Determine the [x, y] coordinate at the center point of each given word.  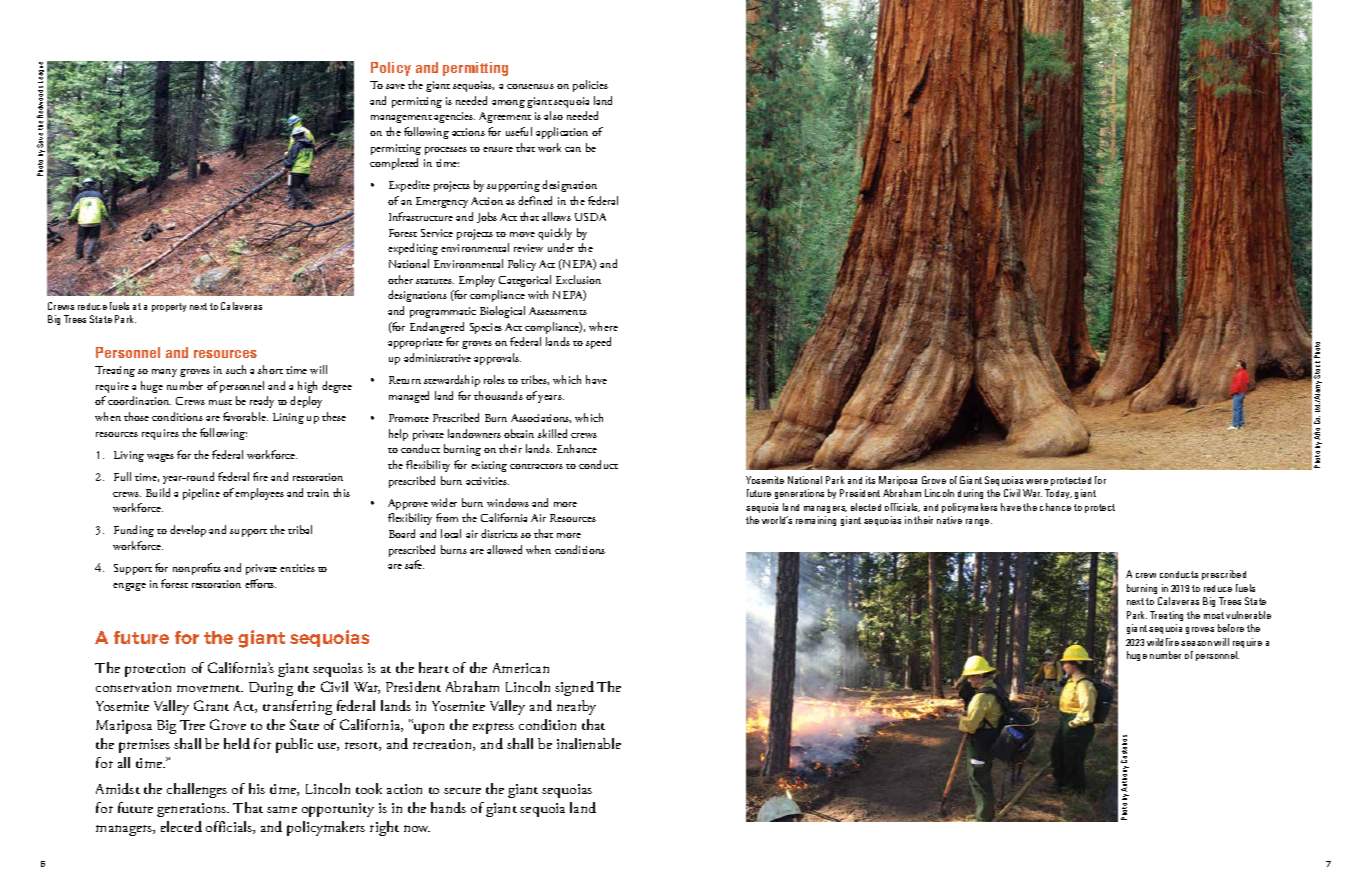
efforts [260, 583]
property [169, 307]
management [401, 119]
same [282, 809]
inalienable [589, 743]
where [603, 326]
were [1037, 481]
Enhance [577, 448]
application [562, 133]
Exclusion [578, 279]
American [521, 668]
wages [160, 458]
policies [590, 86]
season [1196, 643]
